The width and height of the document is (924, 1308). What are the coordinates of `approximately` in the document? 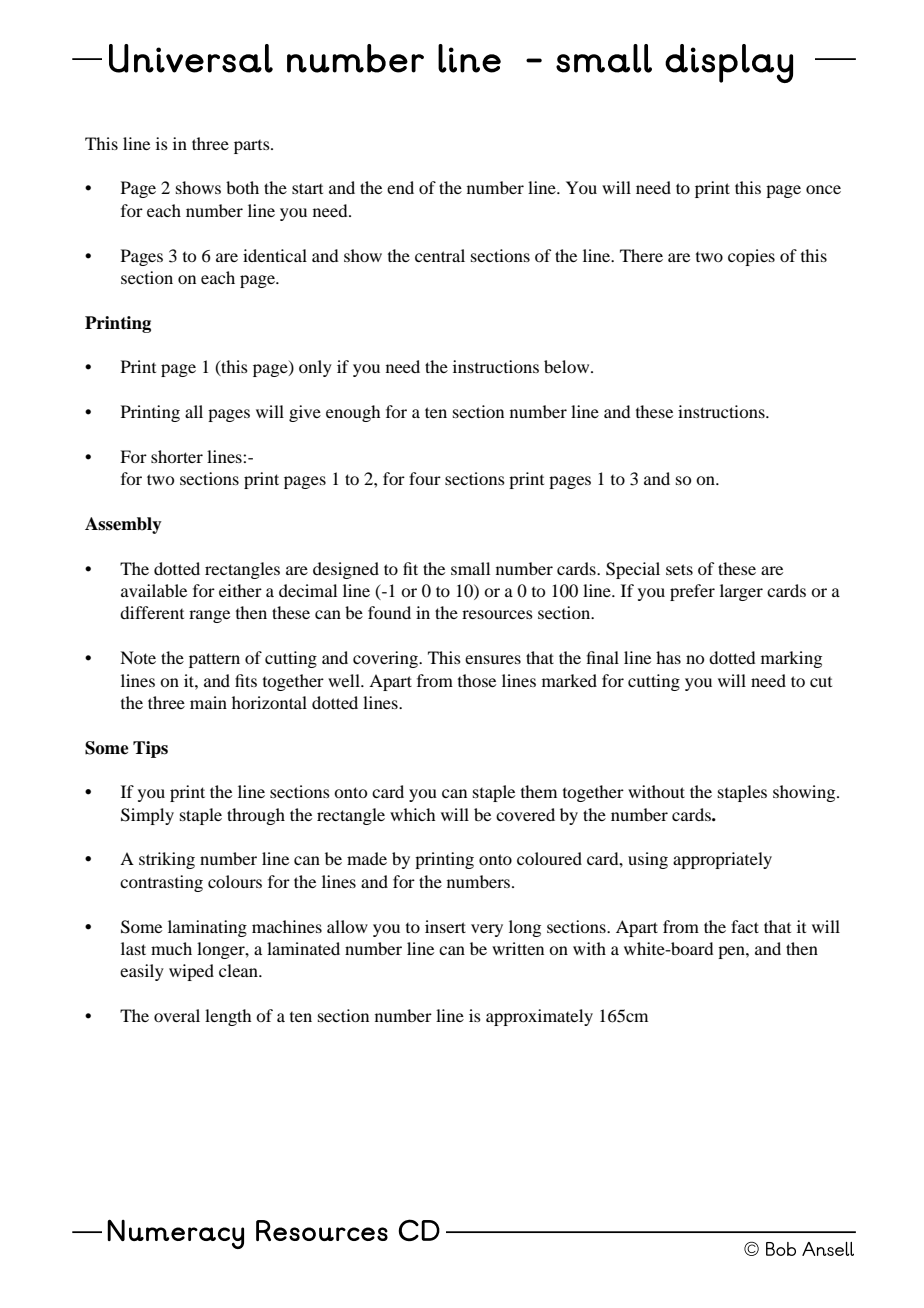 It's located at (539, 1017).
